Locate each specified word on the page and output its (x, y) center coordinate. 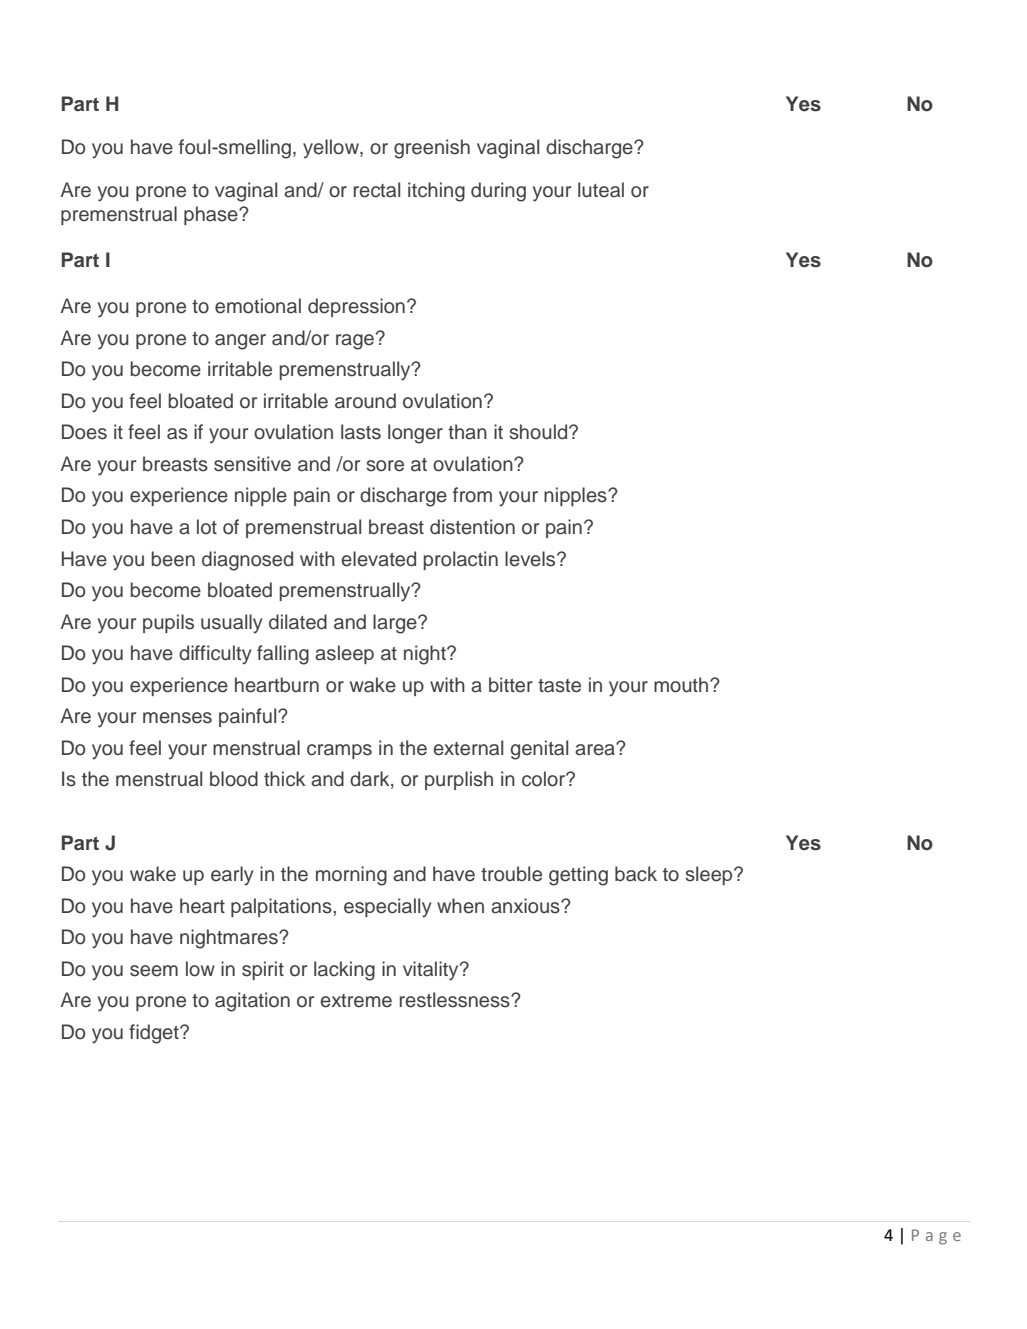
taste (559, 686)
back (636, 874)
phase (212, 215)
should (539, 432)
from (472, 495)
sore (385, 466)
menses (177, 718)
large (396, 624)
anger (240, 342)
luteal (601, 190)
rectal (377, 190)
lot (207, 527)
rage (355, 342)
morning (351, 876)
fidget (155, 1034)
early (232, 876)
